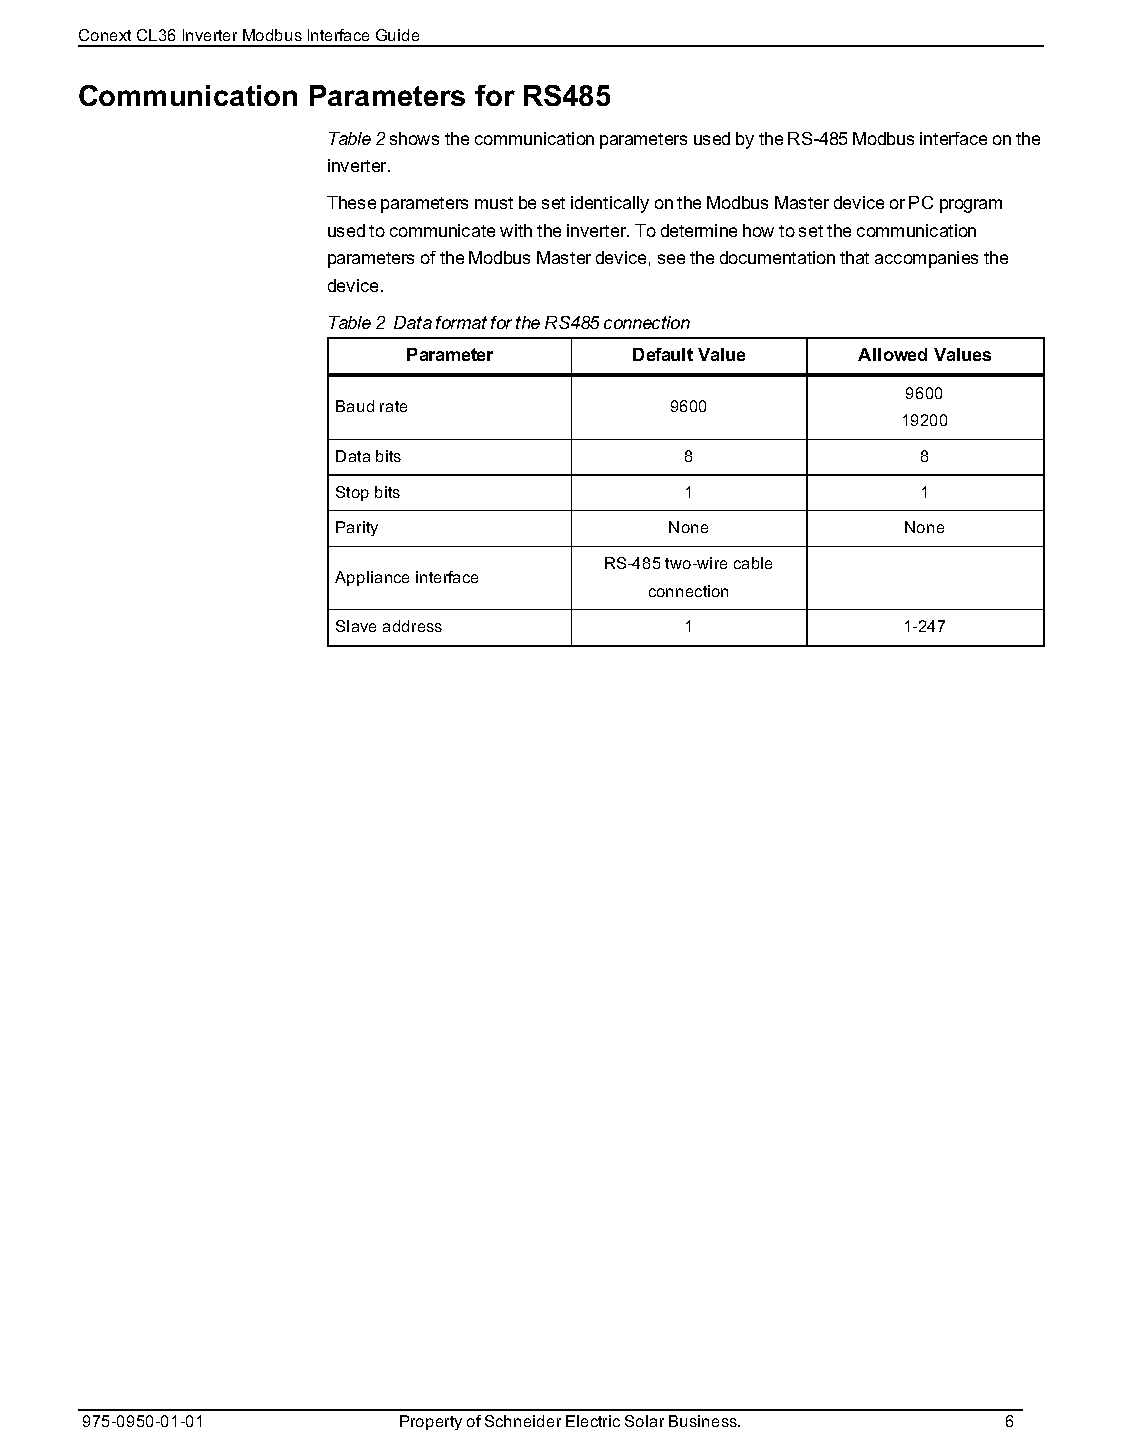  What do you see at coordinates (644, 1421) in the screenshot?
I see `Solar` at bounding box center [644, 1421].
